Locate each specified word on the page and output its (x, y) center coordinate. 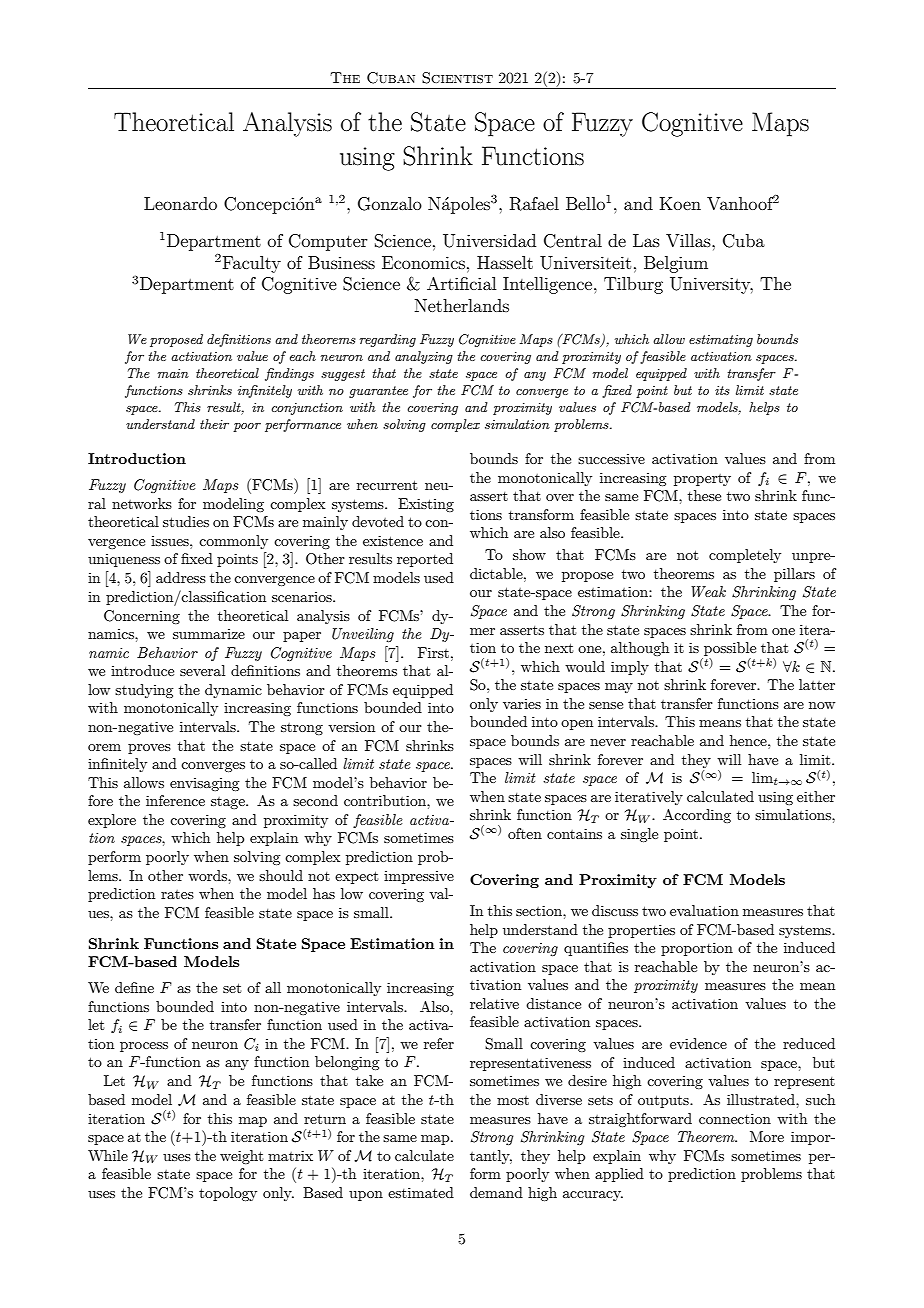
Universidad (489, 241)
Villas (689, 240)
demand (496, 1192)
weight (241, 1157)
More (767, 1136)
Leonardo (180, 203)
